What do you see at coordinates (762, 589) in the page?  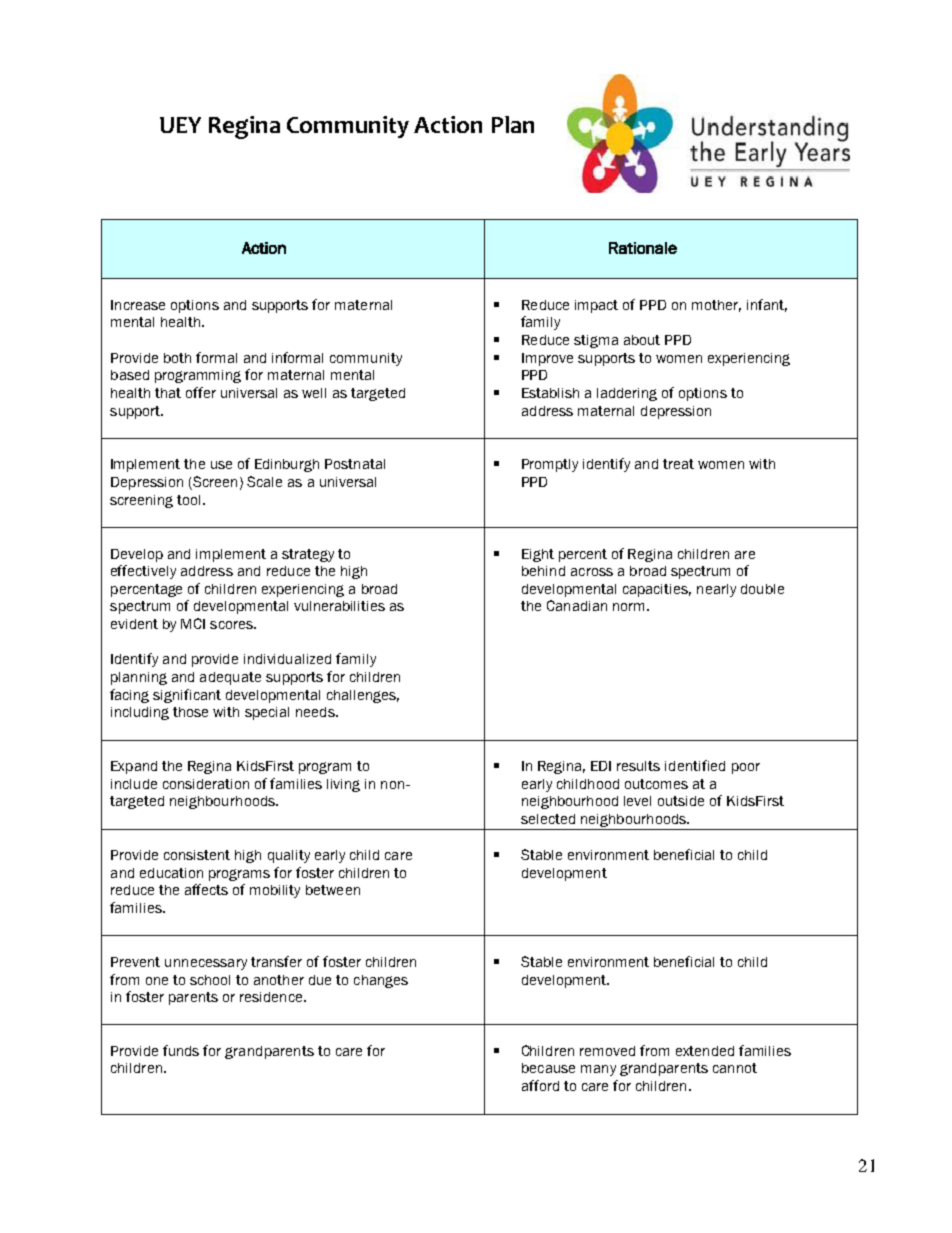 I see `double` at bounding box center [762, 589].
